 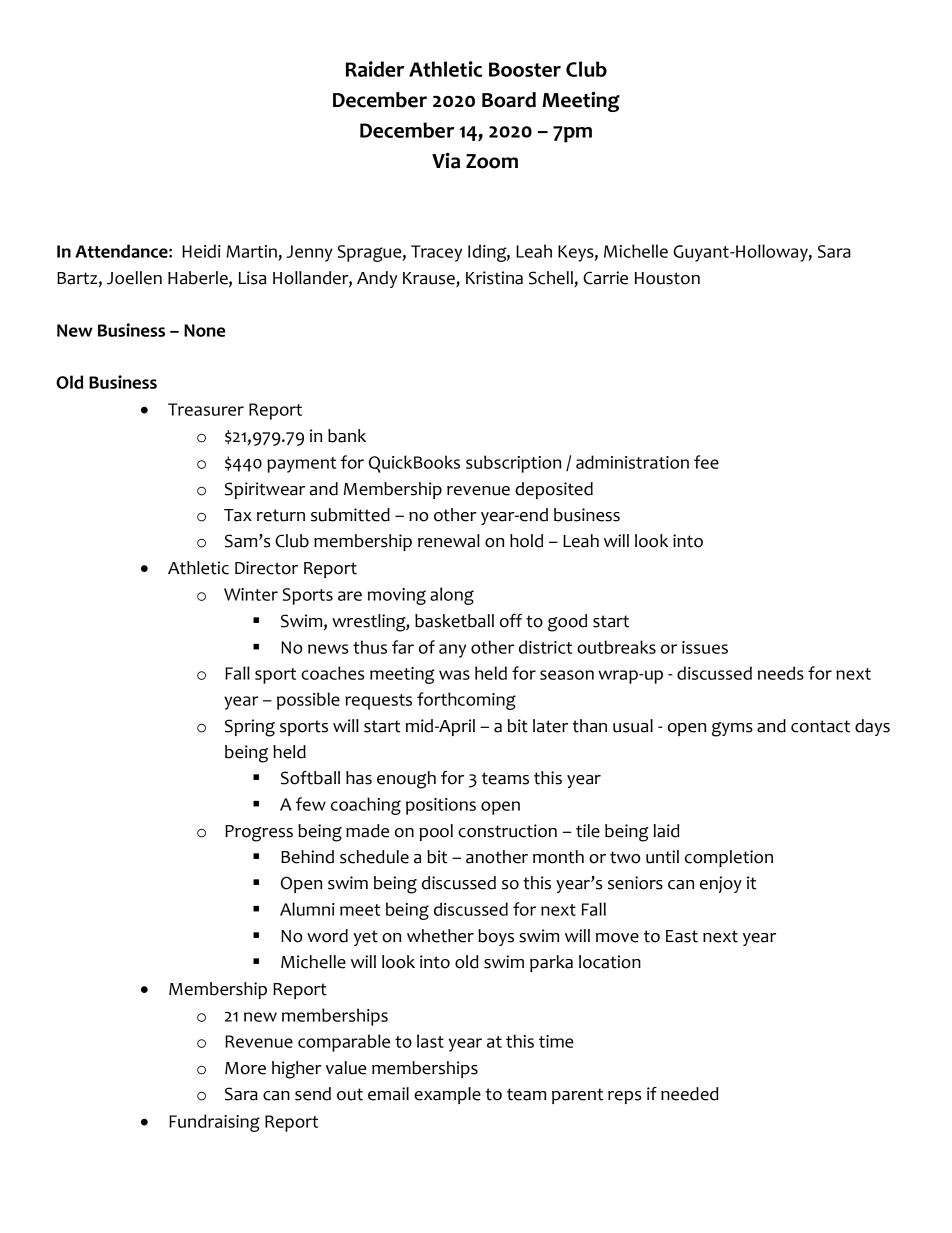 What do you see at coordinates (577, 1096) in the screenshot?
I see `parent` at bounding box center [577, 1096].
